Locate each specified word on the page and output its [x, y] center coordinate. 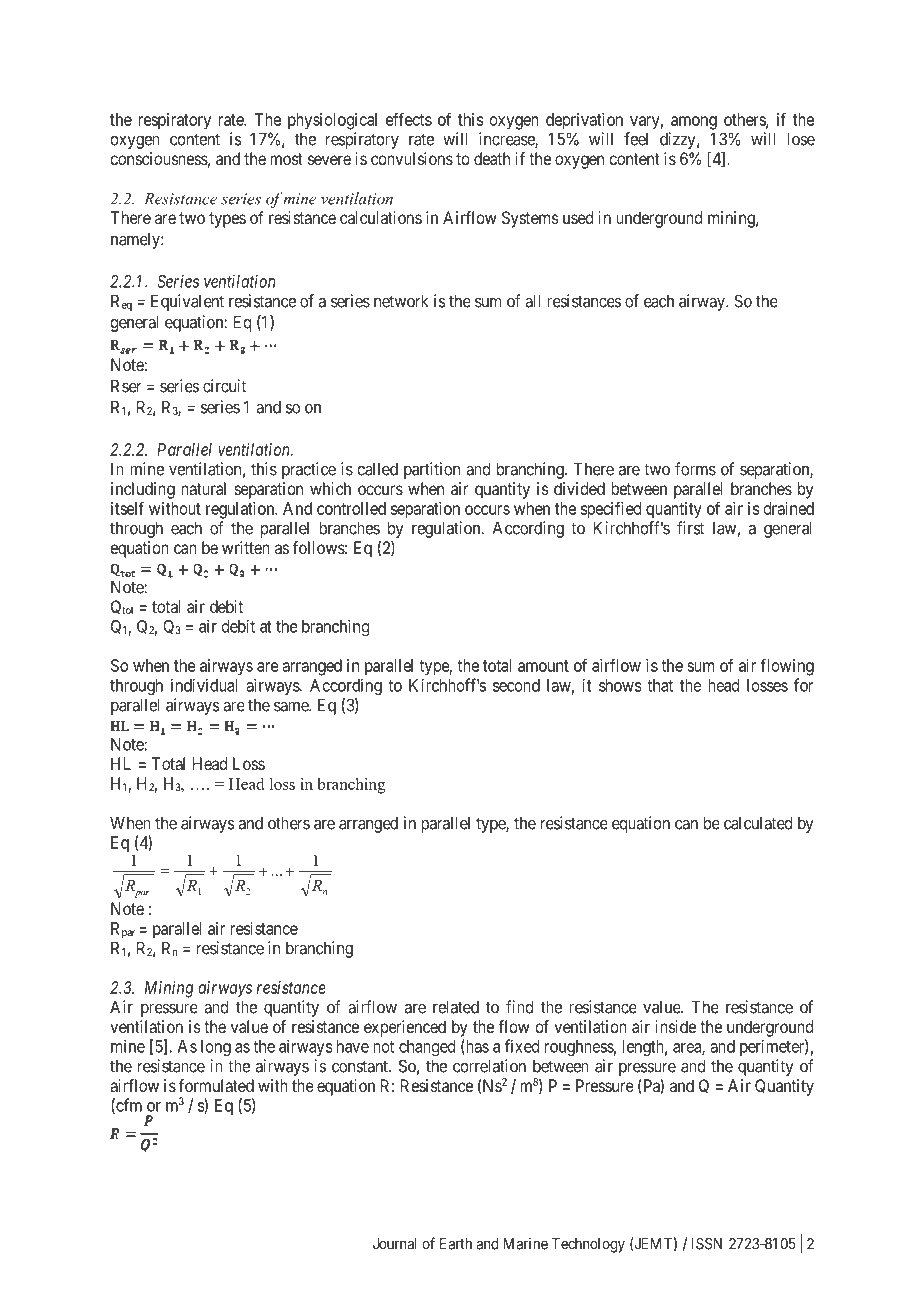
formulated [216, 1085]
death [492, 158]
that [660, 685]
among [694, 123]
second [516, 685]
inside [676, 1026]
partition [432, 470]
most [286, 159]
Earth [456, 1244]
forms [695, 469]
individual [204, 685]
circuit [224, 386]
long [216, 1048]
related [456, 1007]
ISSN [706, 1244]
